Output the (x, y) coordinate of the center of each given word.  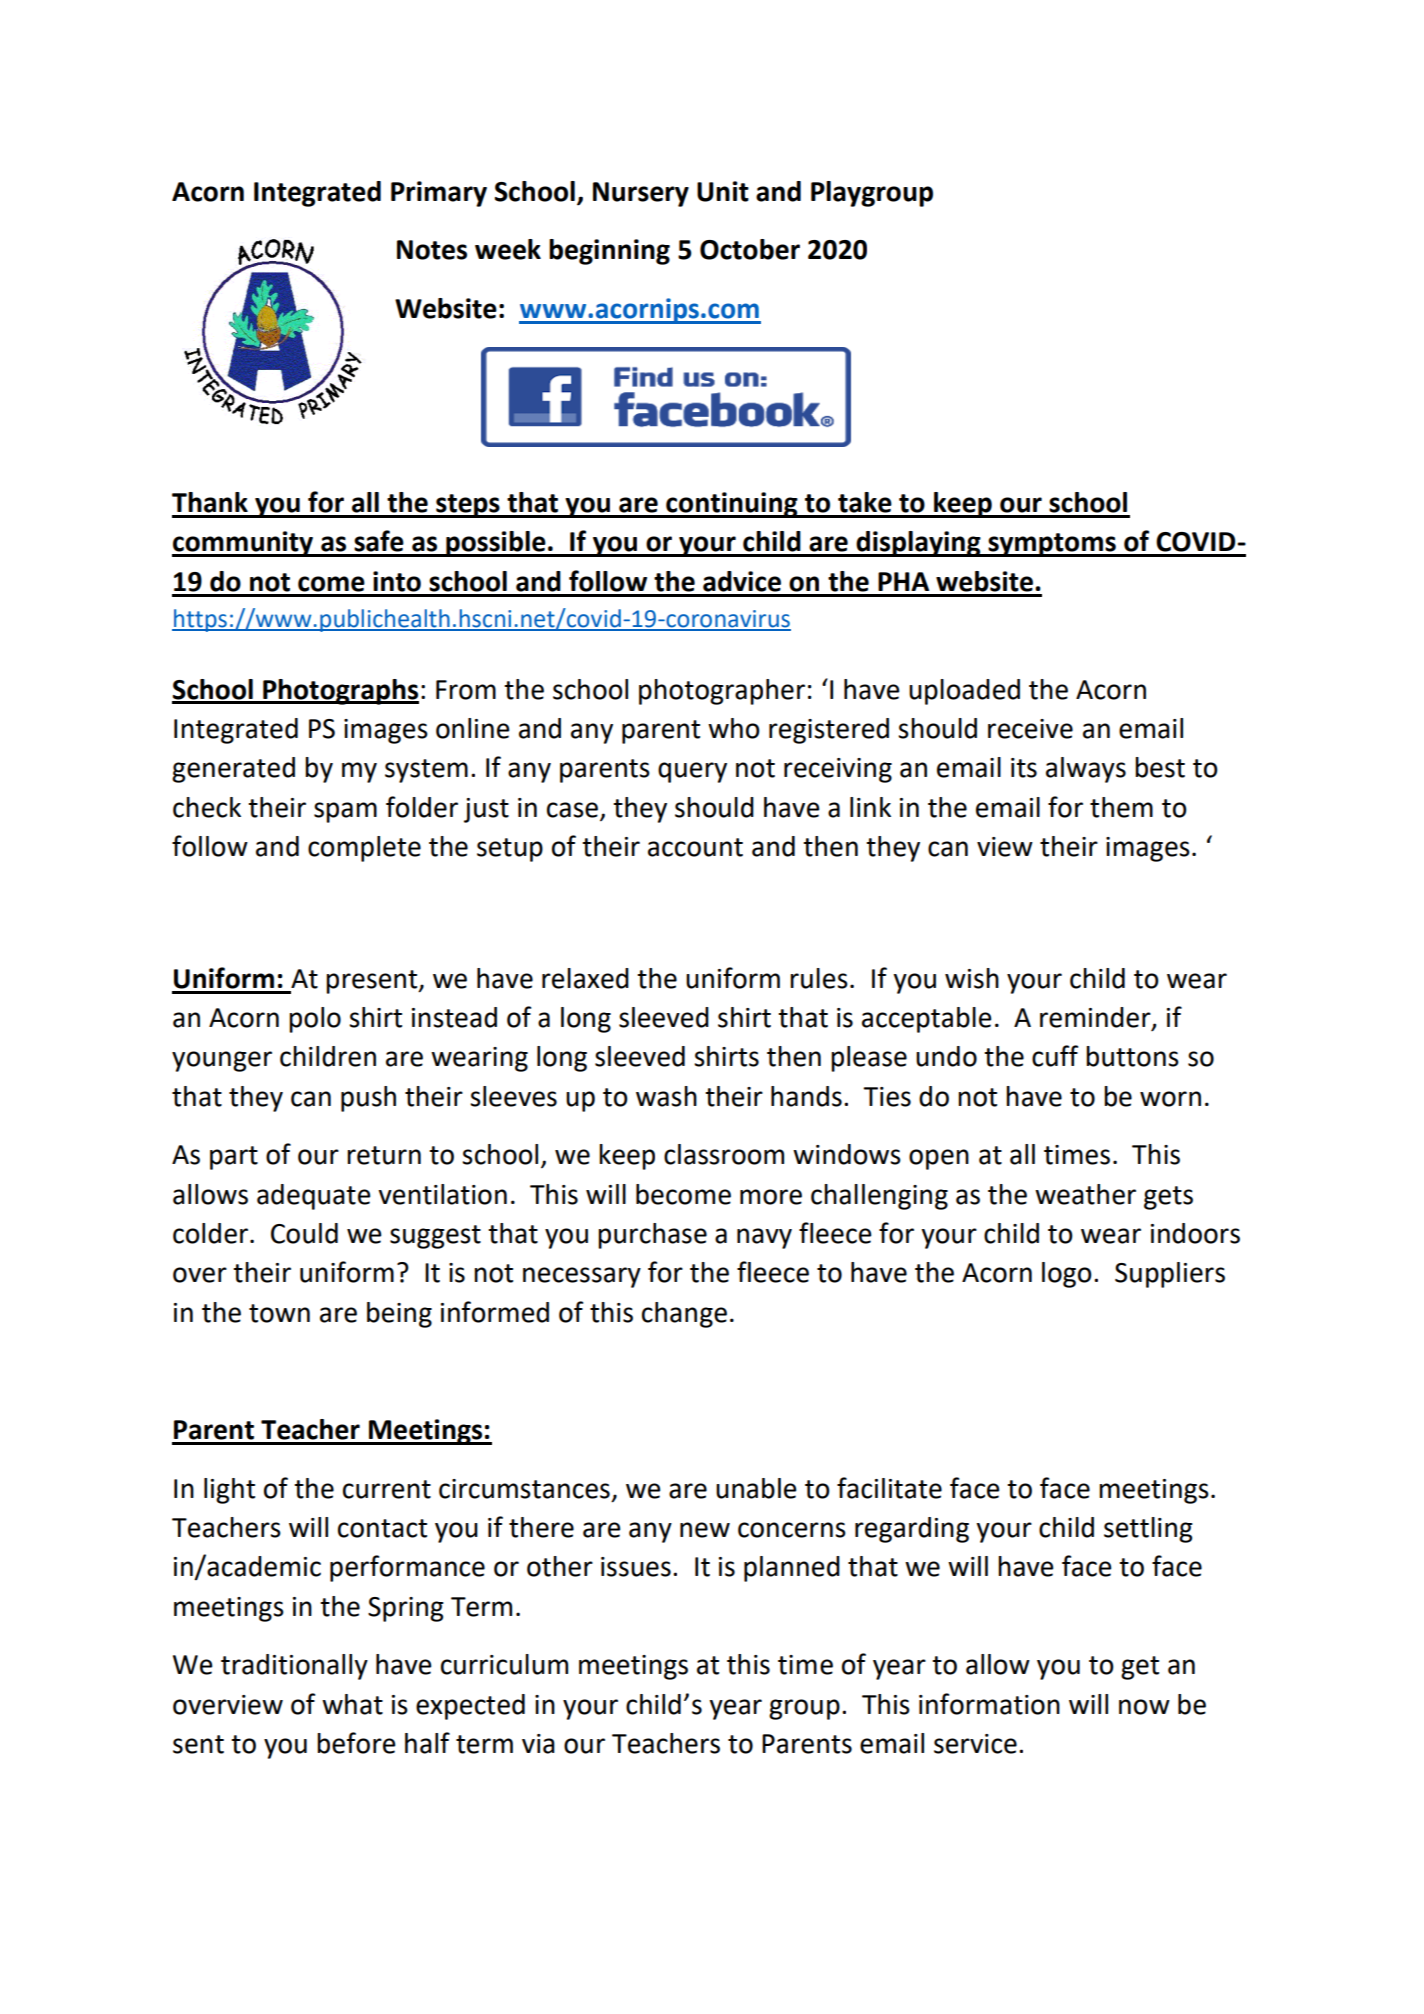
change (684, 1315)
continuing (732, 505)
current (387, 1489)
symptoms (1052, 545)
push (368, 1099)
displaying (918, 544)
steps (468, 506)
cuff (1055, 1056)
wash (666, 1096)
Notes (432, 250)
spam (345, 812)
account (695, 847)
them (1121, 807)
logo (1067, 1275)
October (750, 249)
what (352, 1704)
